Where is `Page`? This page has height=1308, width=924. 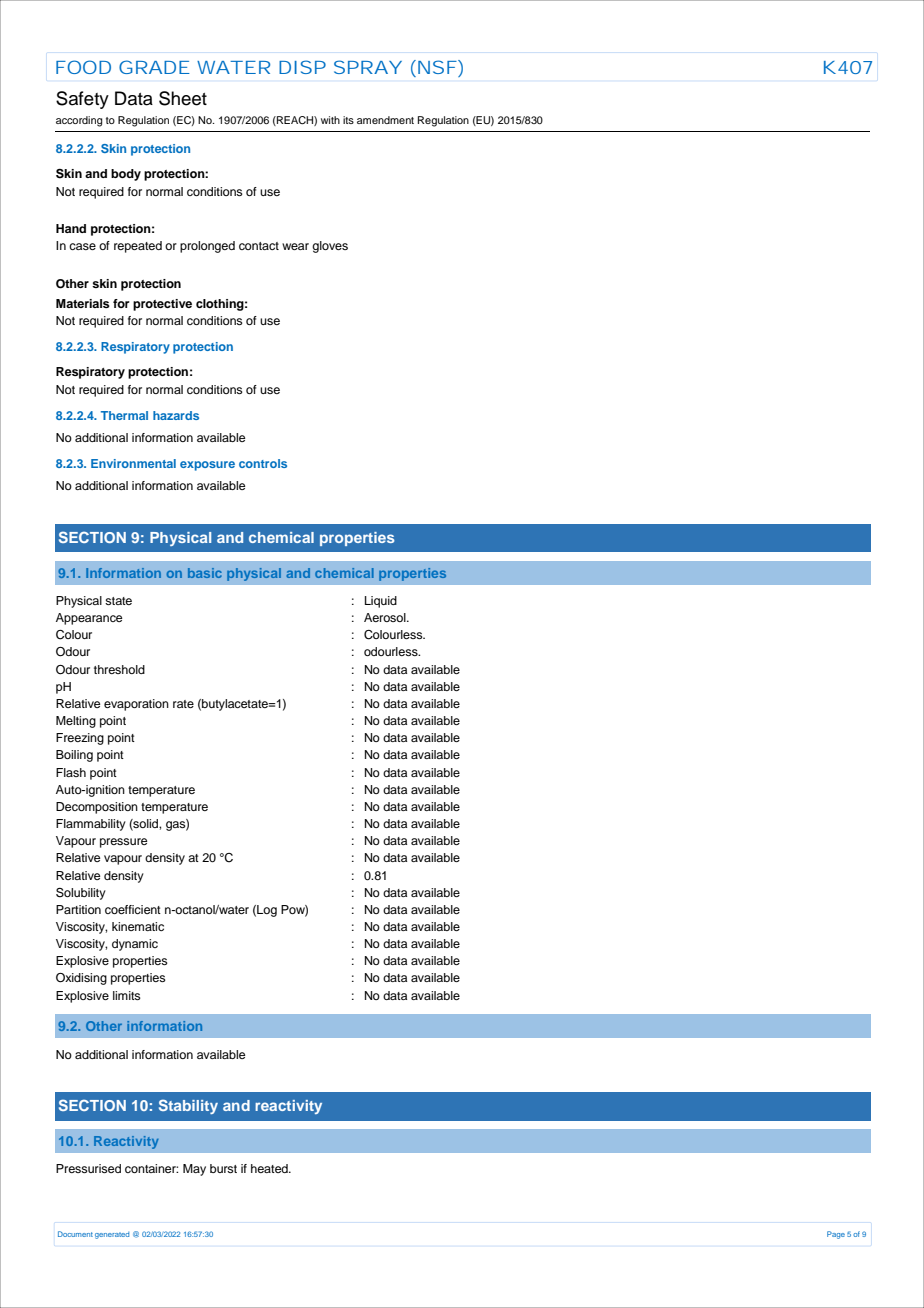 Page is located at coordinates (836, 1235).
